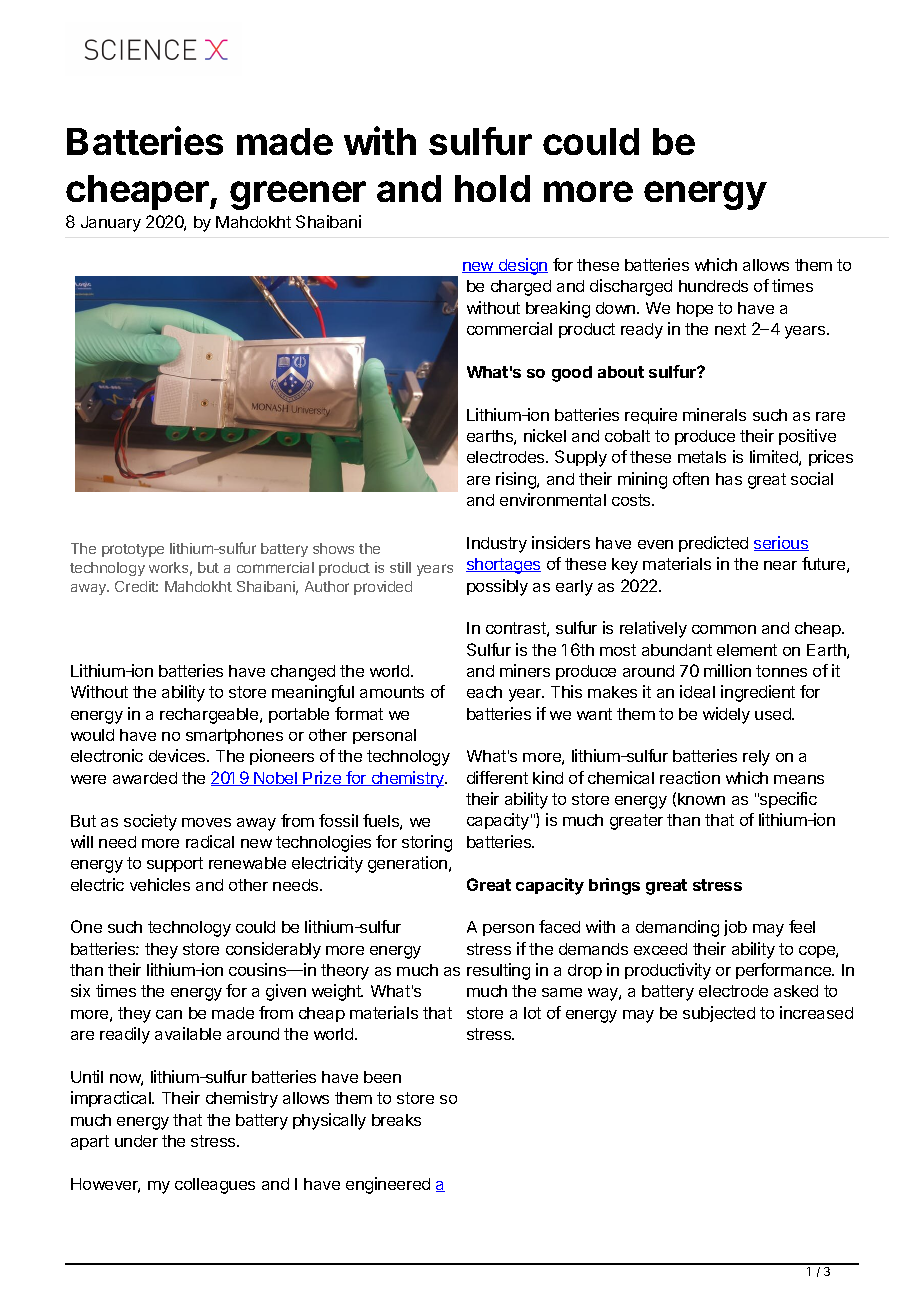  I want to click on hundreds, so click(713, 286).
